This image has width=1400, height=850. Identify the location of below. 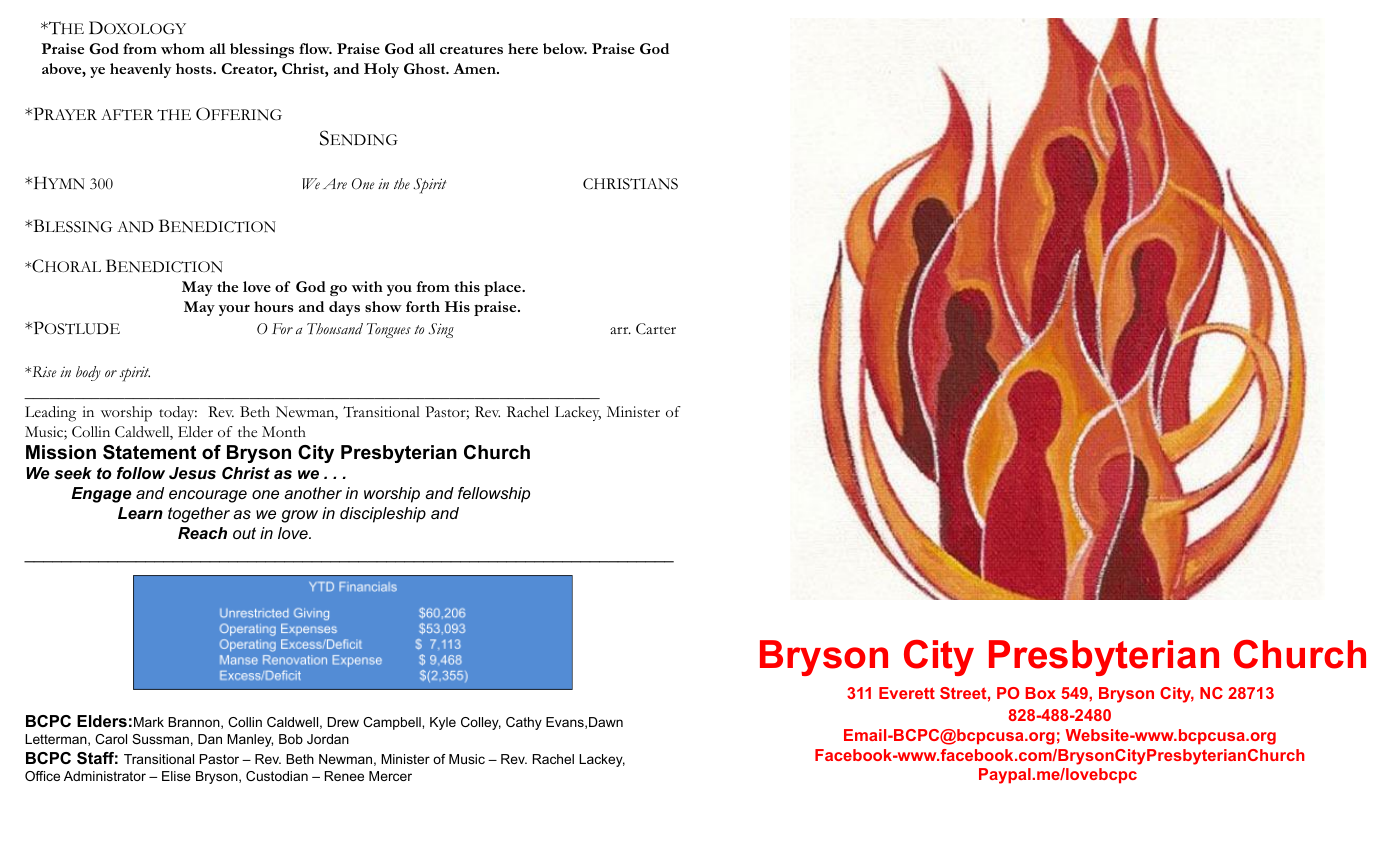
(565, 48).
